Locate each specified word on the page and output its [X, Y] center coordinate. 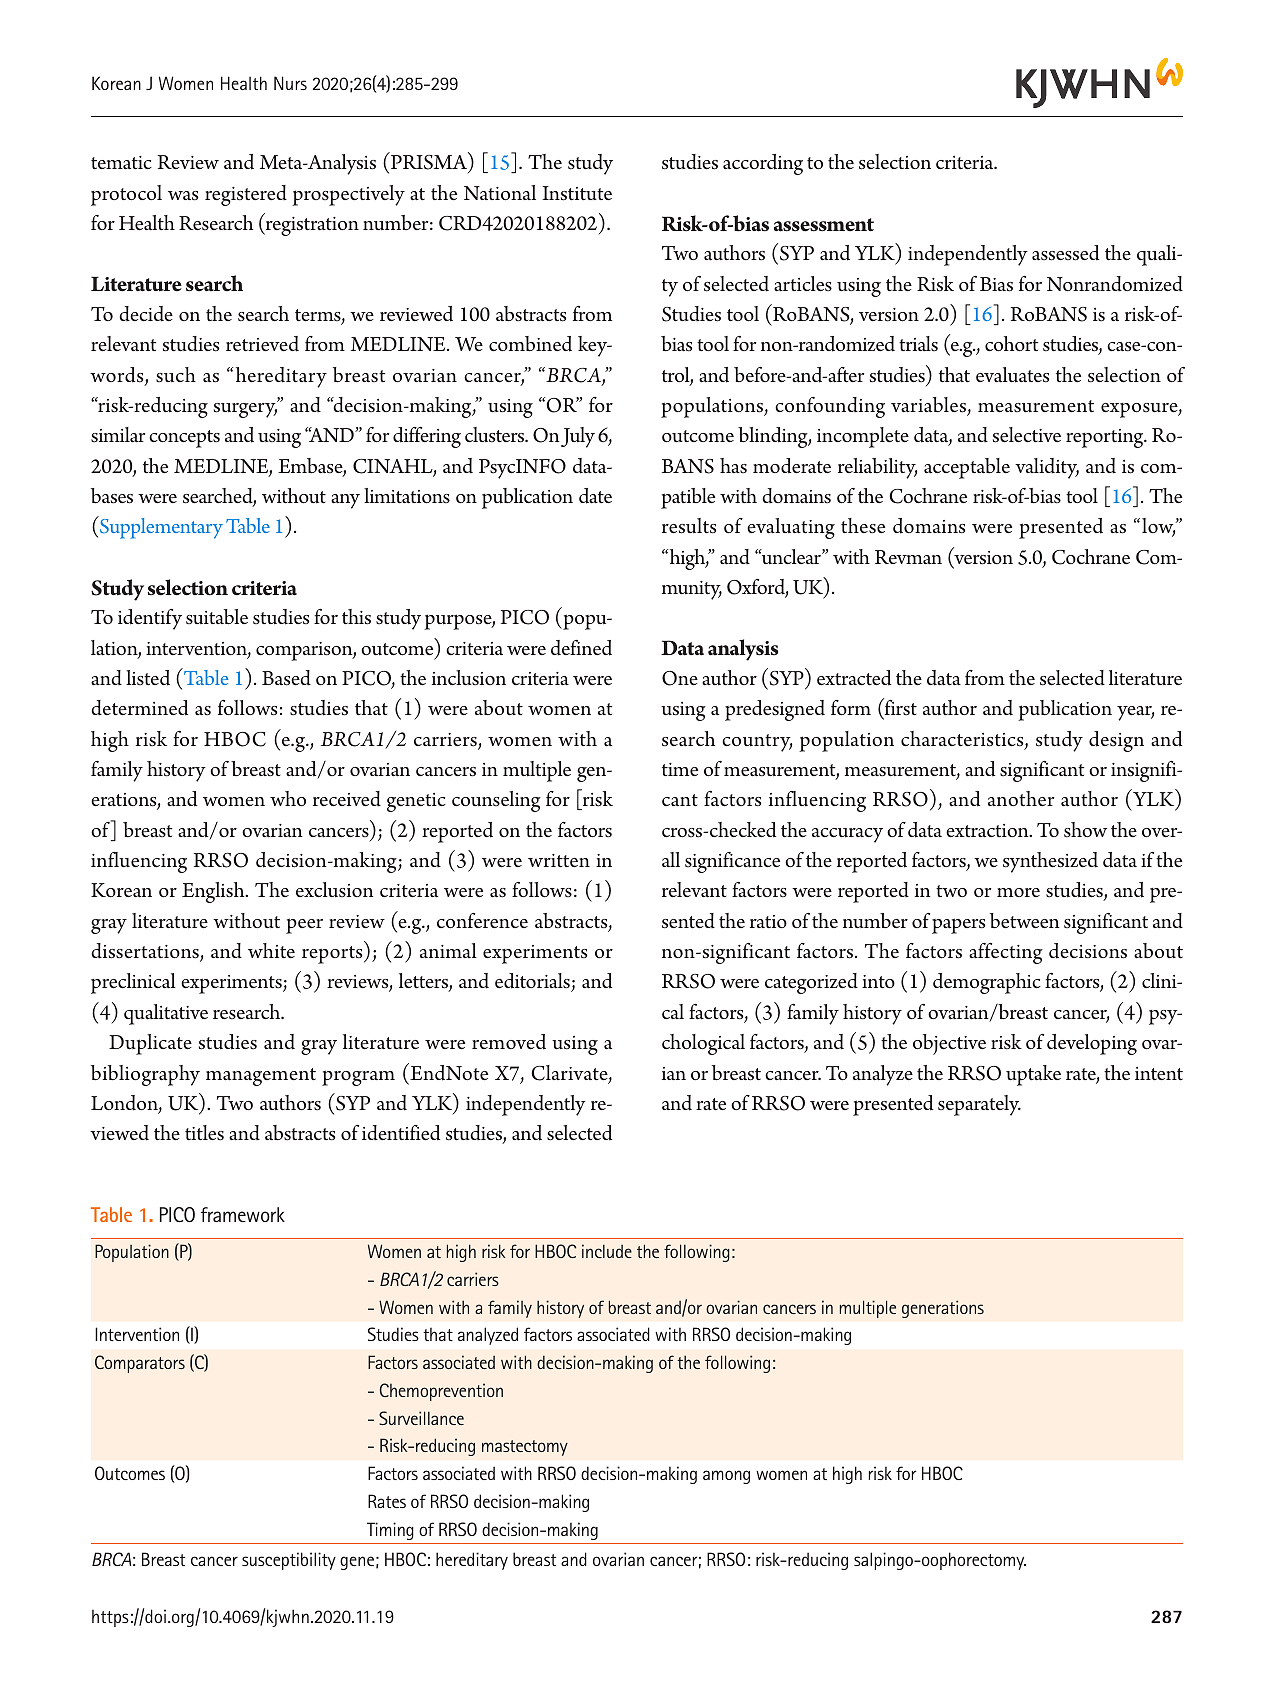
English [214, 892]
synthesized [1050, 862]
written [559, 860]
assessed [1065, 253]
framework [243, 1214]
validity [1047, 468]
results [689, 526]
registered [246, 195]
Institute [577, 193]
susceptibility [289, 1561]
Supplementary [160, 527]
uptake [1033, 1075]
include [607, 1251]
